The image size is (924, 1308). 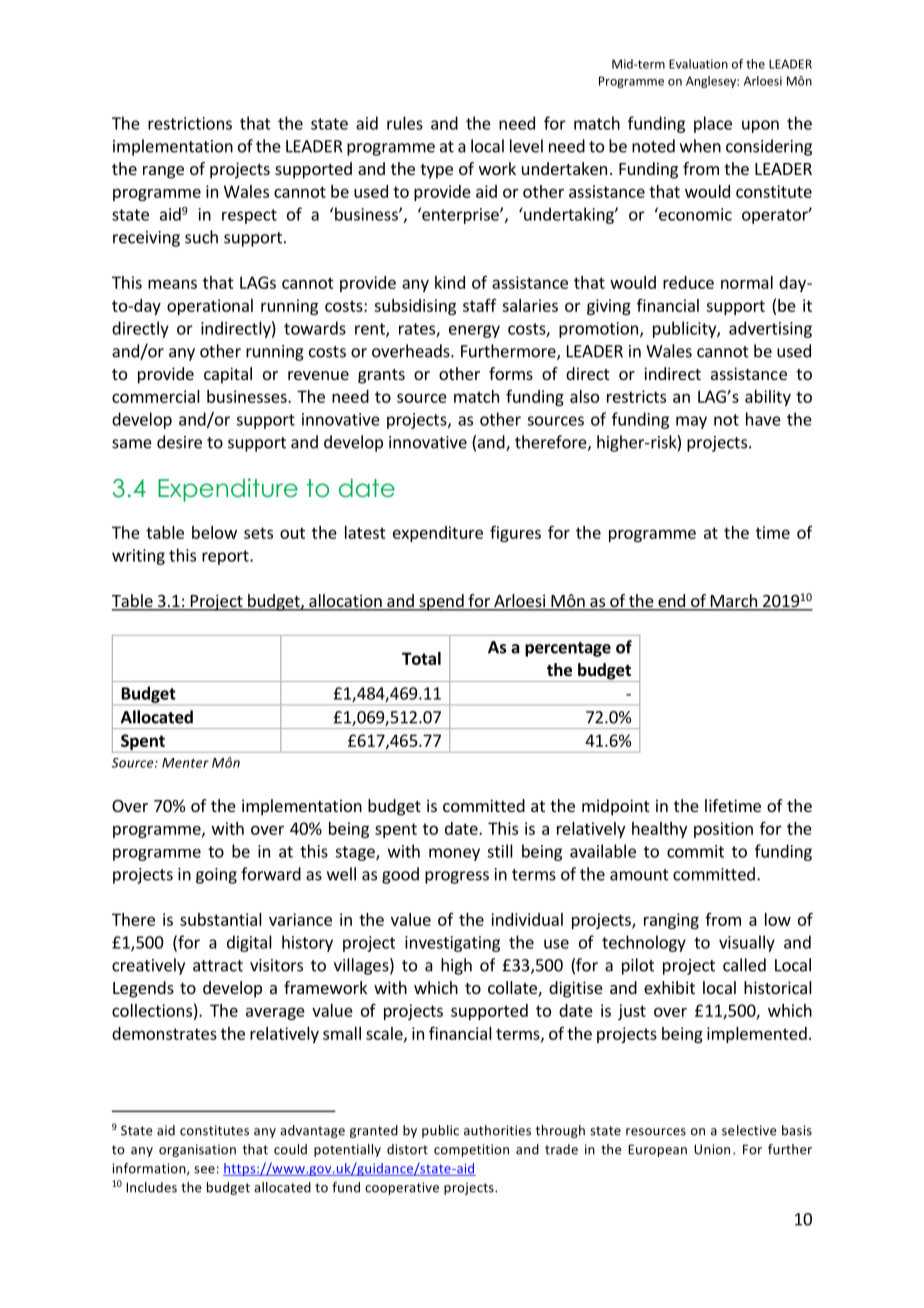 What do you see at coordinates (712, 1149) in the screenshot?
I see `Union` at bounding box center [712, 1149].
